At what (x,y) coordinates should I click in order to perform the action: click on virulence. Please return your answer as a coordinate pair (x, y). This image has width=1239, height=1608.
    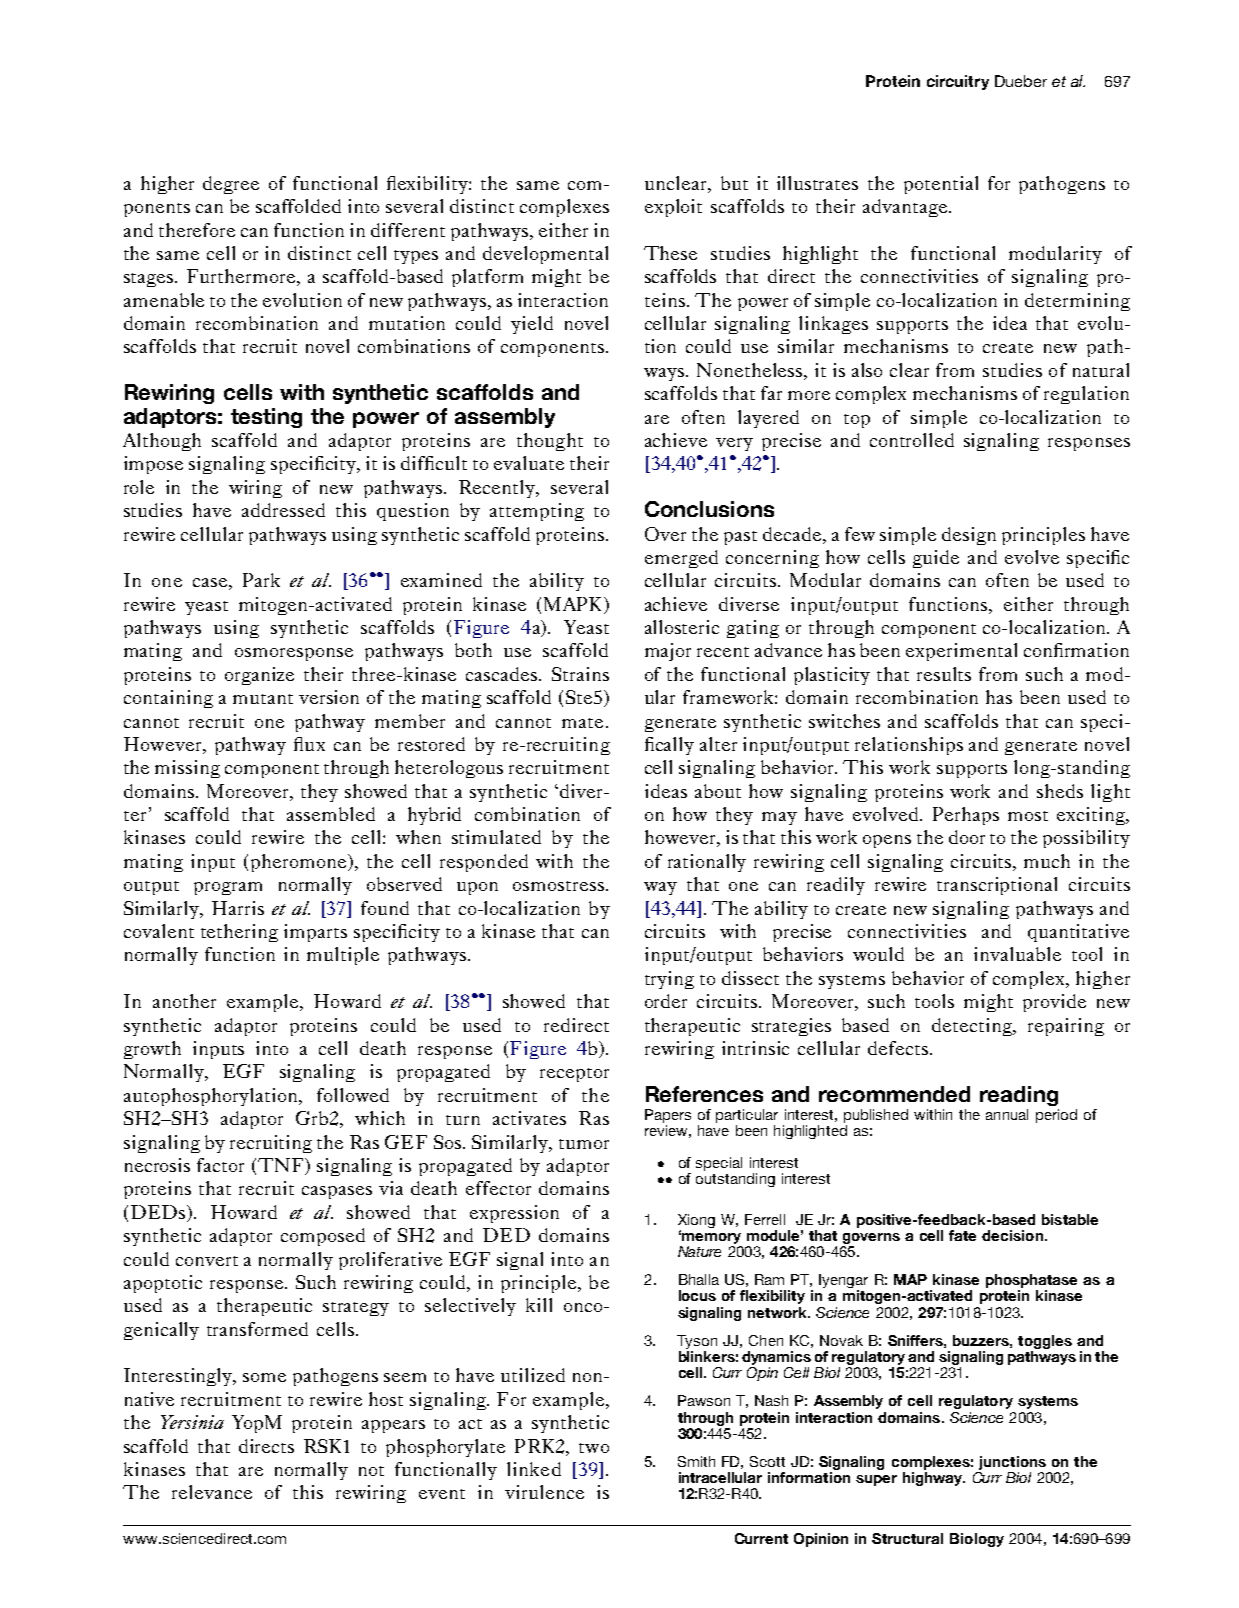
    Looking at the image, I should click on (544, 1492).
